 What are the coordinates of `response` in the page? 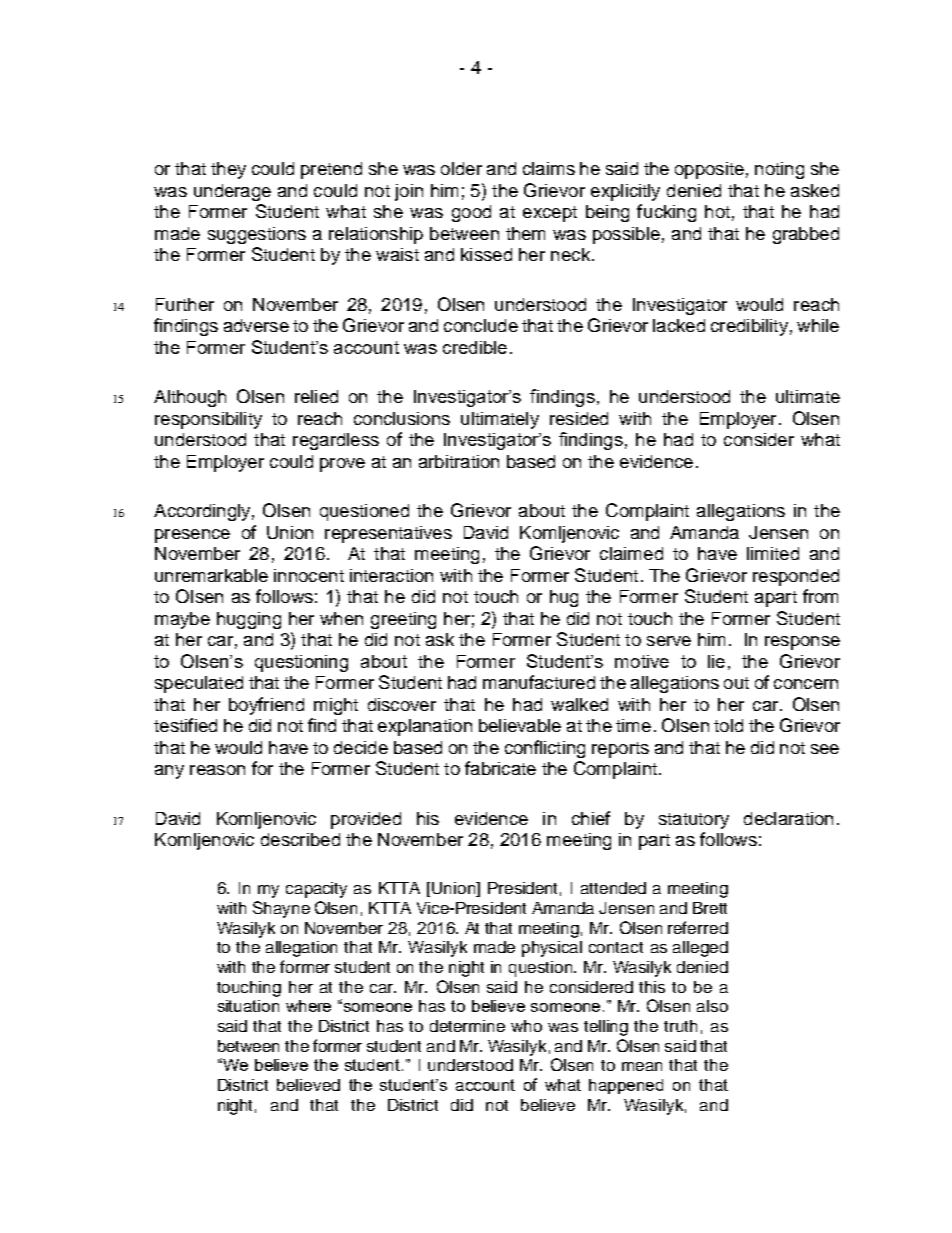 It's located at (802, 643).
